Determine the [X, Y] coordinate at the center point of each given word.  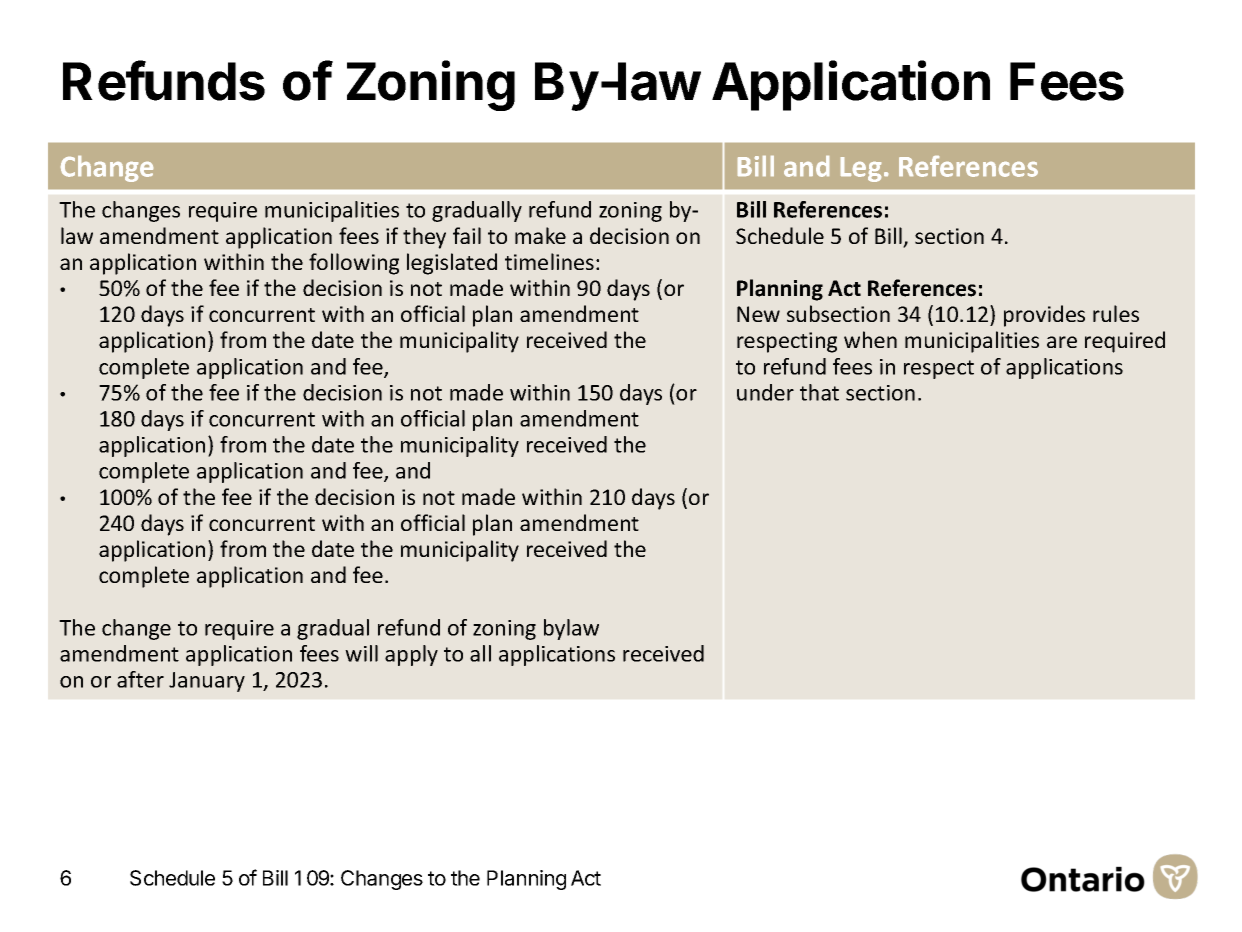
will [361, 653]
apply [411, 655]
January [207, 682]
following [354, 264]
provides [1044, 316]
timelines [549, 261]
